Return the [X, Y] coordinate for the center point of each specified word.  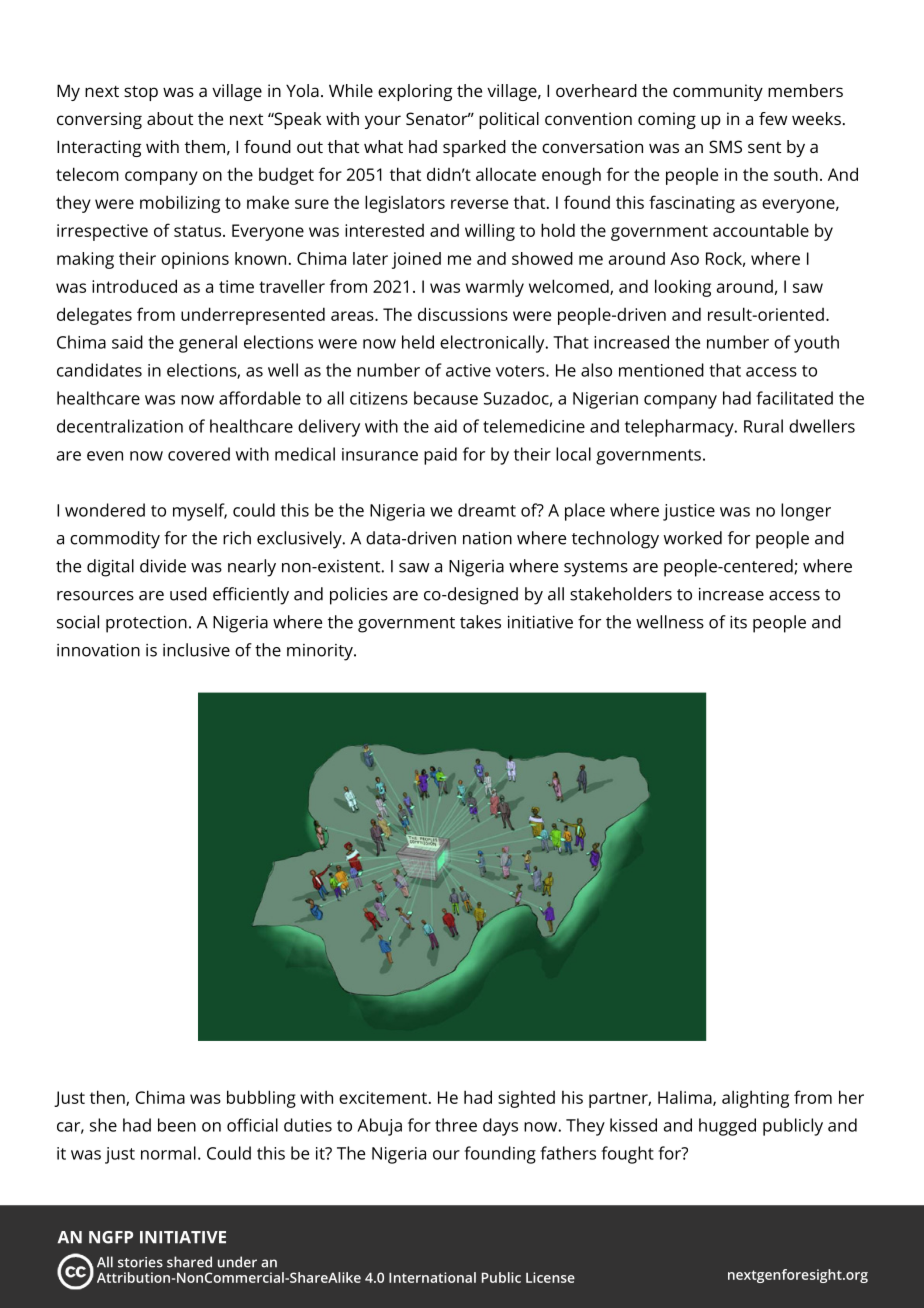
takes [480, 622]
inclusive [196, 650]
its [738, 622]
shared [189, 1262]
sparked [474, 148]
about [170, 118]
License [550, 1277]
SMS [725, 146]
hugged [727, 1127]
